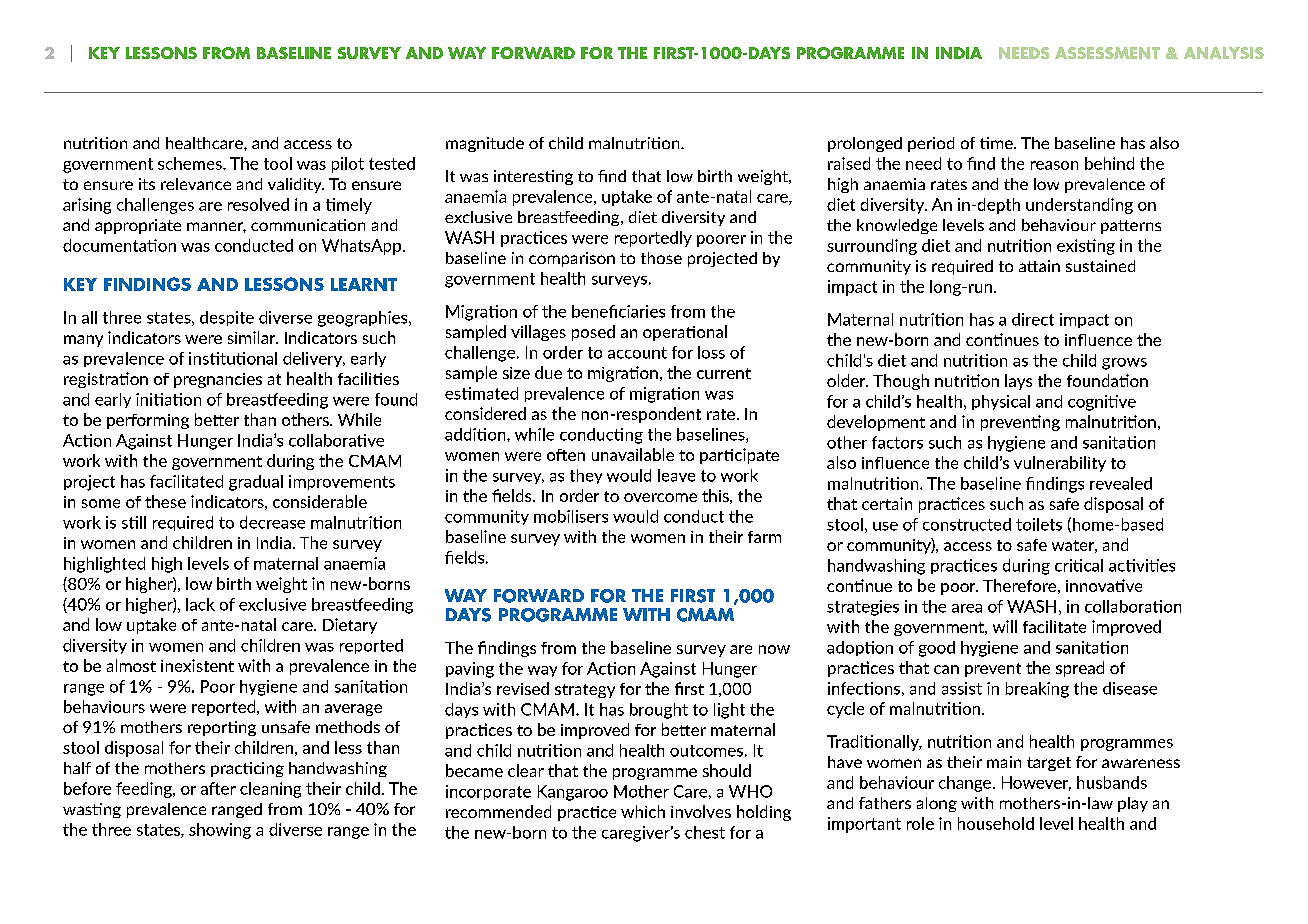 The image size is (1308, 924). Describe the element at coordinates (860, 648) in the screenshot. I see `adoption` at that location.
